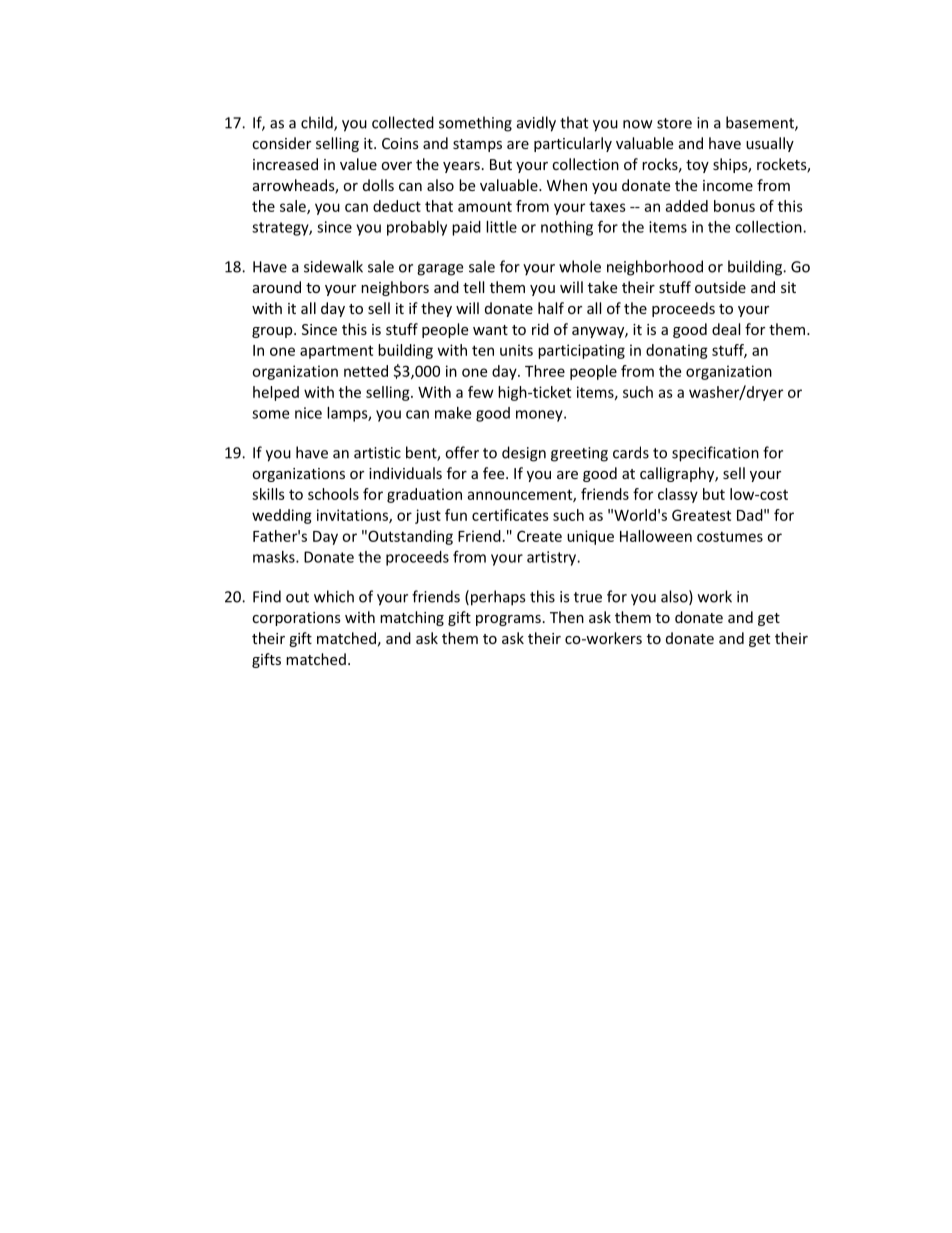 The width and height of the screenshot is (952, 1233). I want to click on Three, so click(545, 371).
